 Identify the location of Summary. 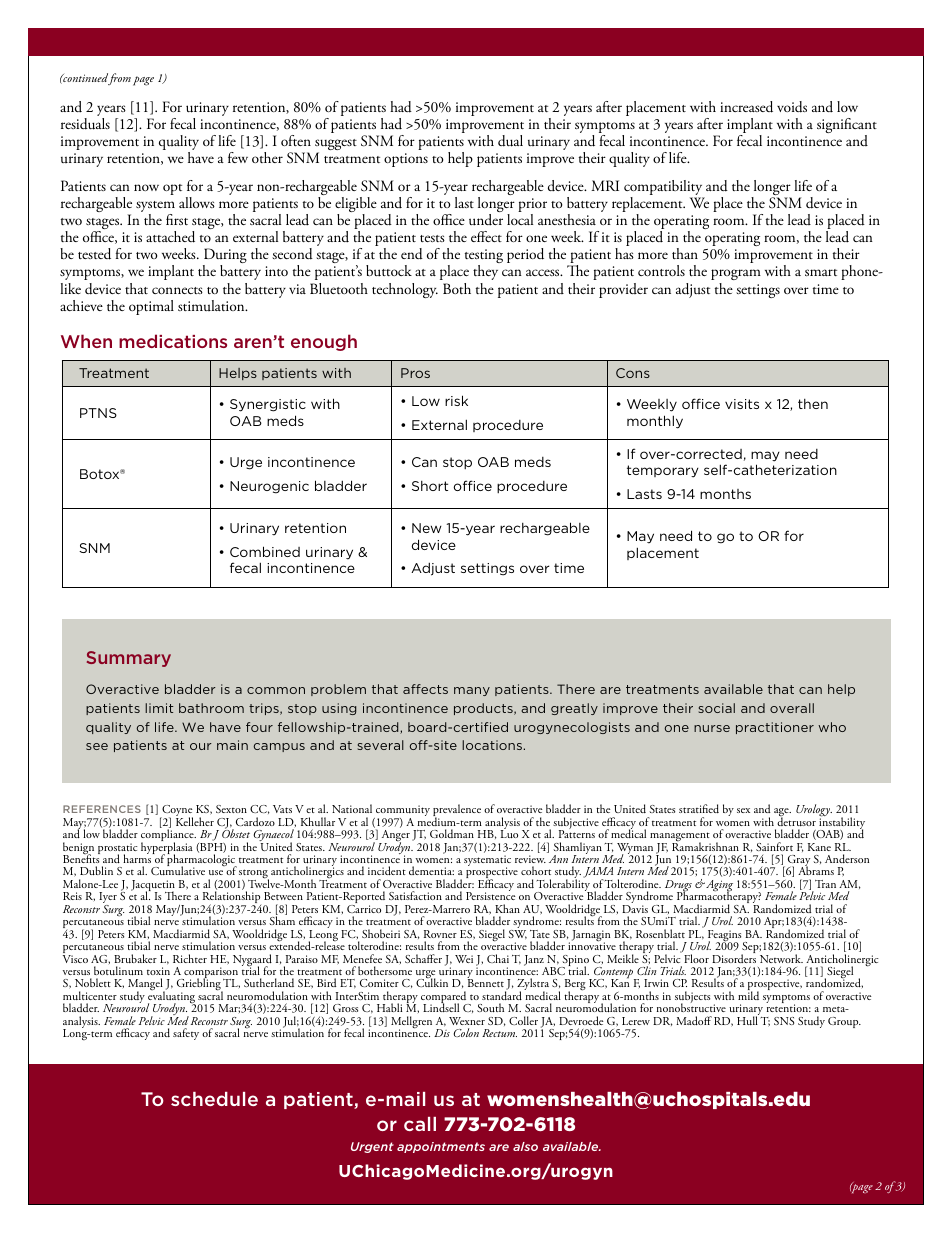
(129, 659).
